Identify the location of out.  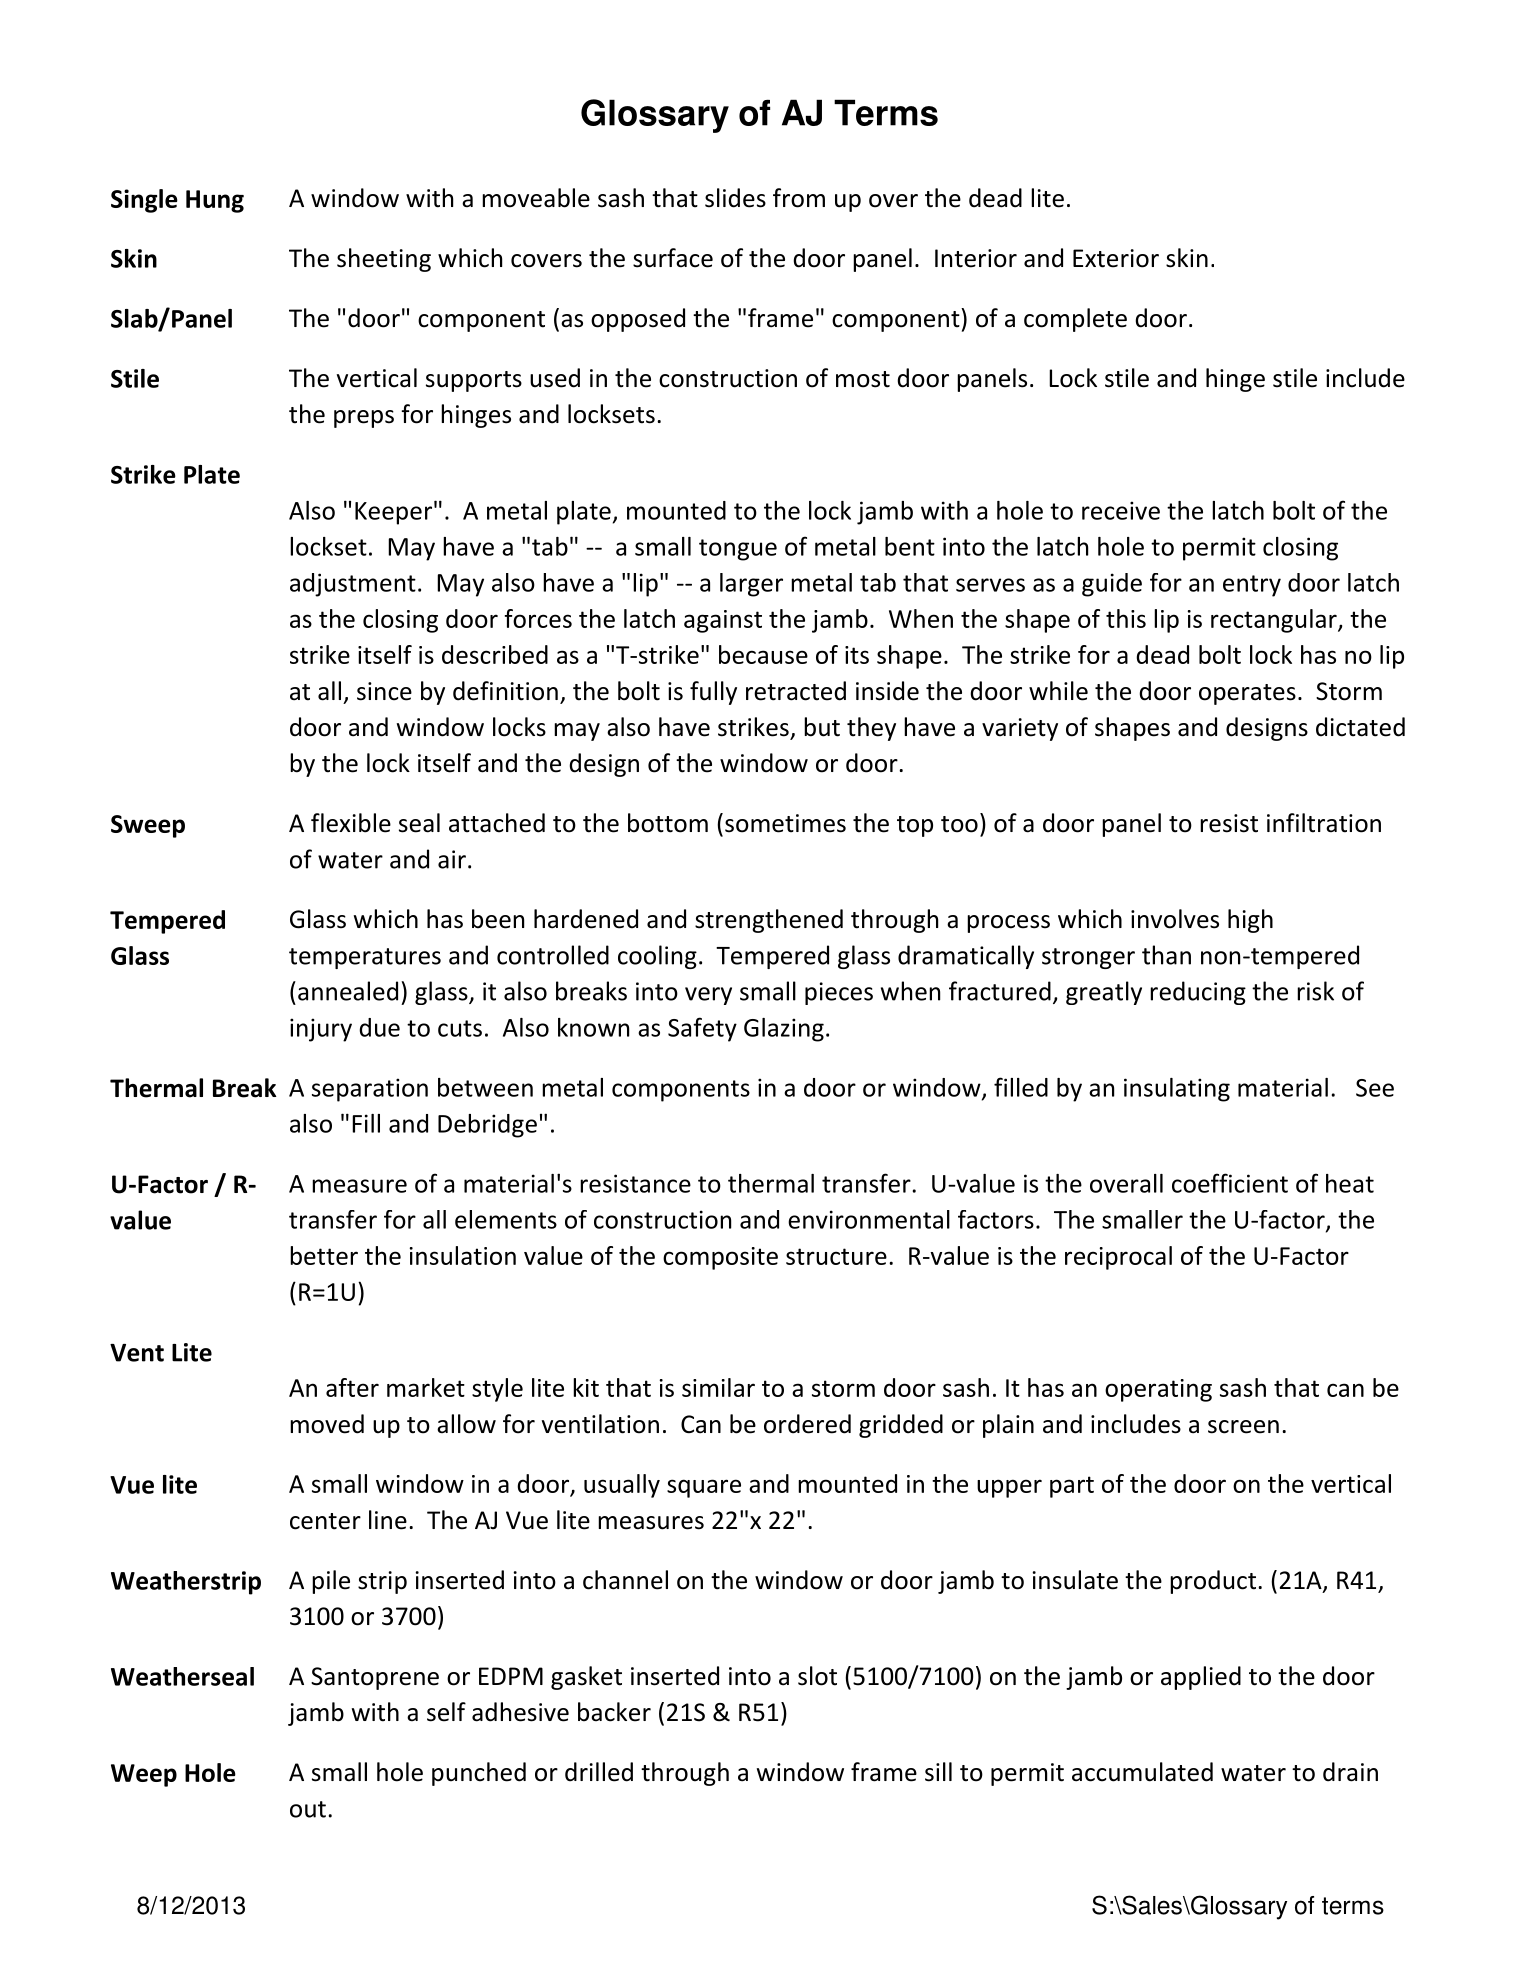
(308, 1809).
